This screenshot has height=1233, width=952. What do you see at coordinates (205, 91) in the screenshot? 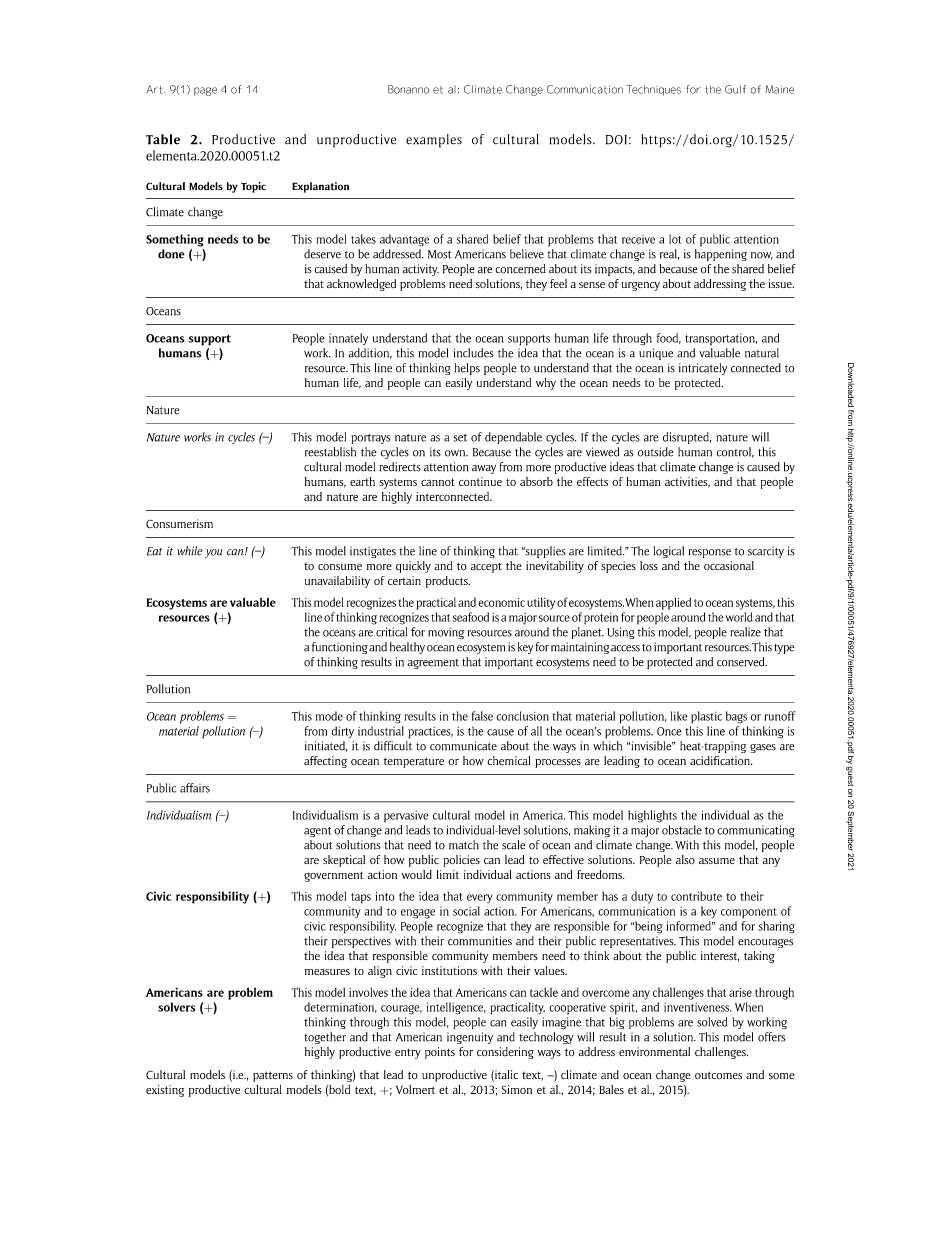
I see `page` at bounding box center [205, 91].
